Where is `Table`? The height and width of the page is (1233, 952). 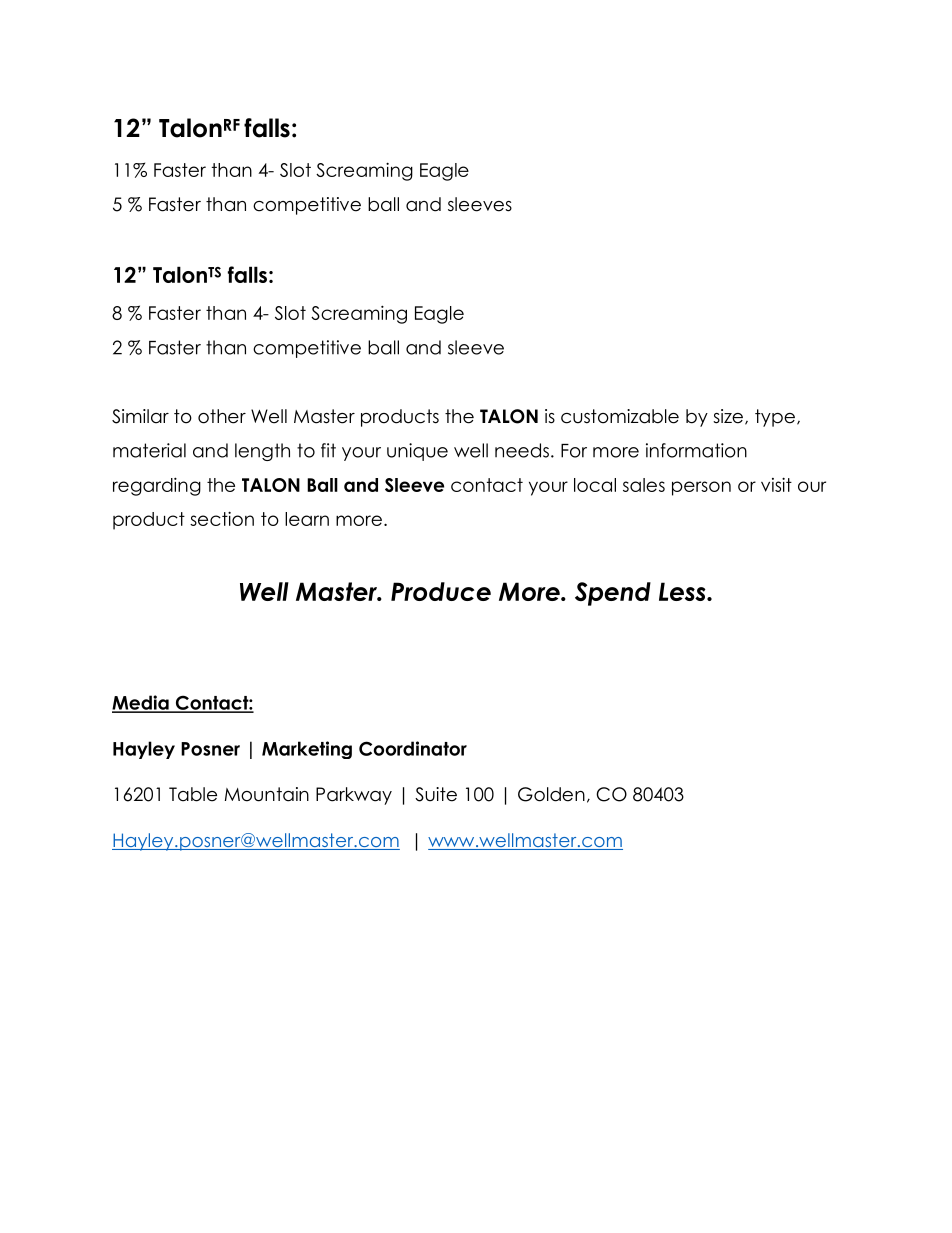
Table is located at coordinates (193, 794).
